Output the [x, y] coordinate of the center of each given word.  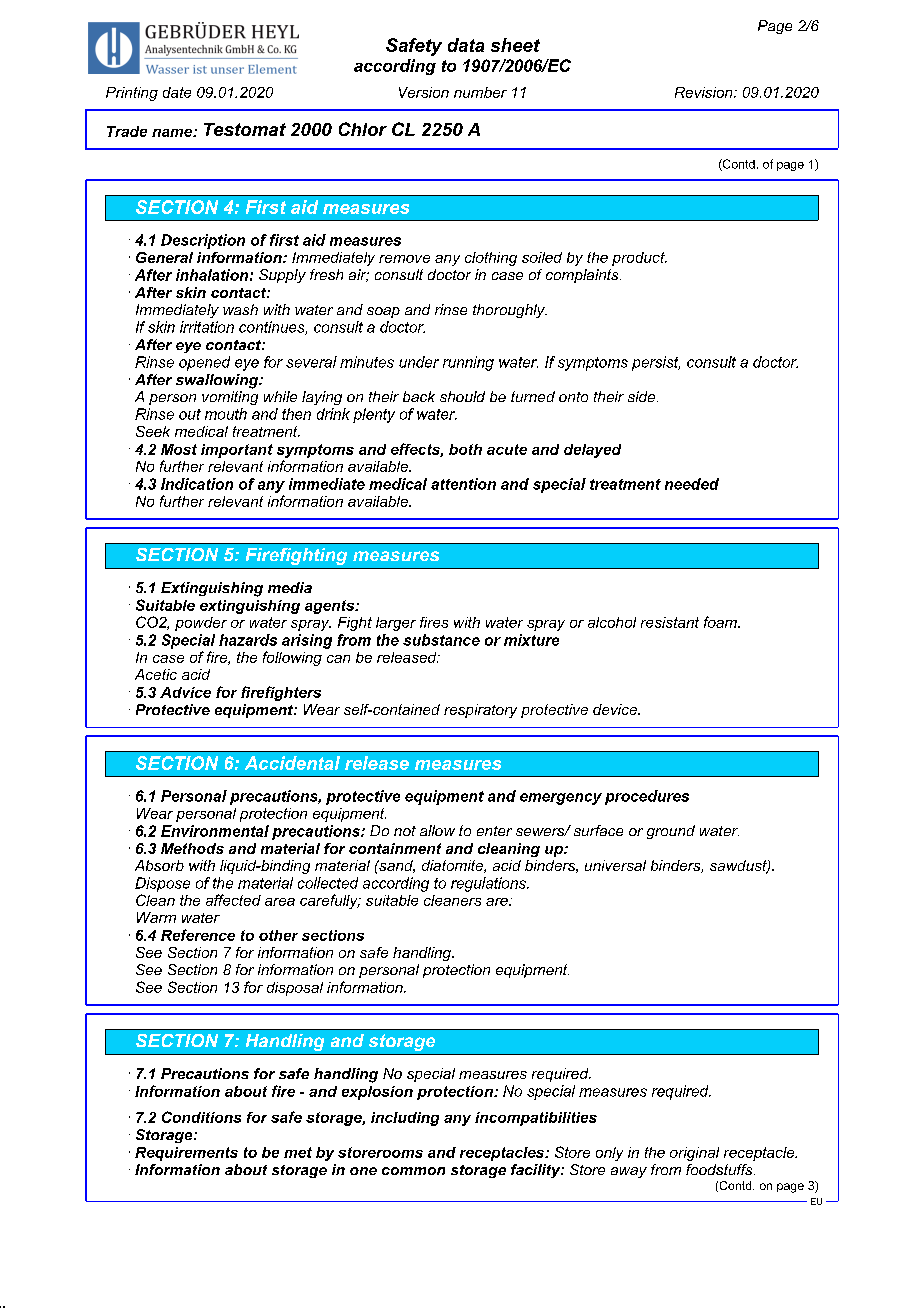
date [177, 92]
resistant [670, 622]
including [405, 1119]
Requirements [186, 1154]
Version [424, 92]
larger [396, 624]
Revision [705, 92]
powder [201, 624]
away [629, 1172]
